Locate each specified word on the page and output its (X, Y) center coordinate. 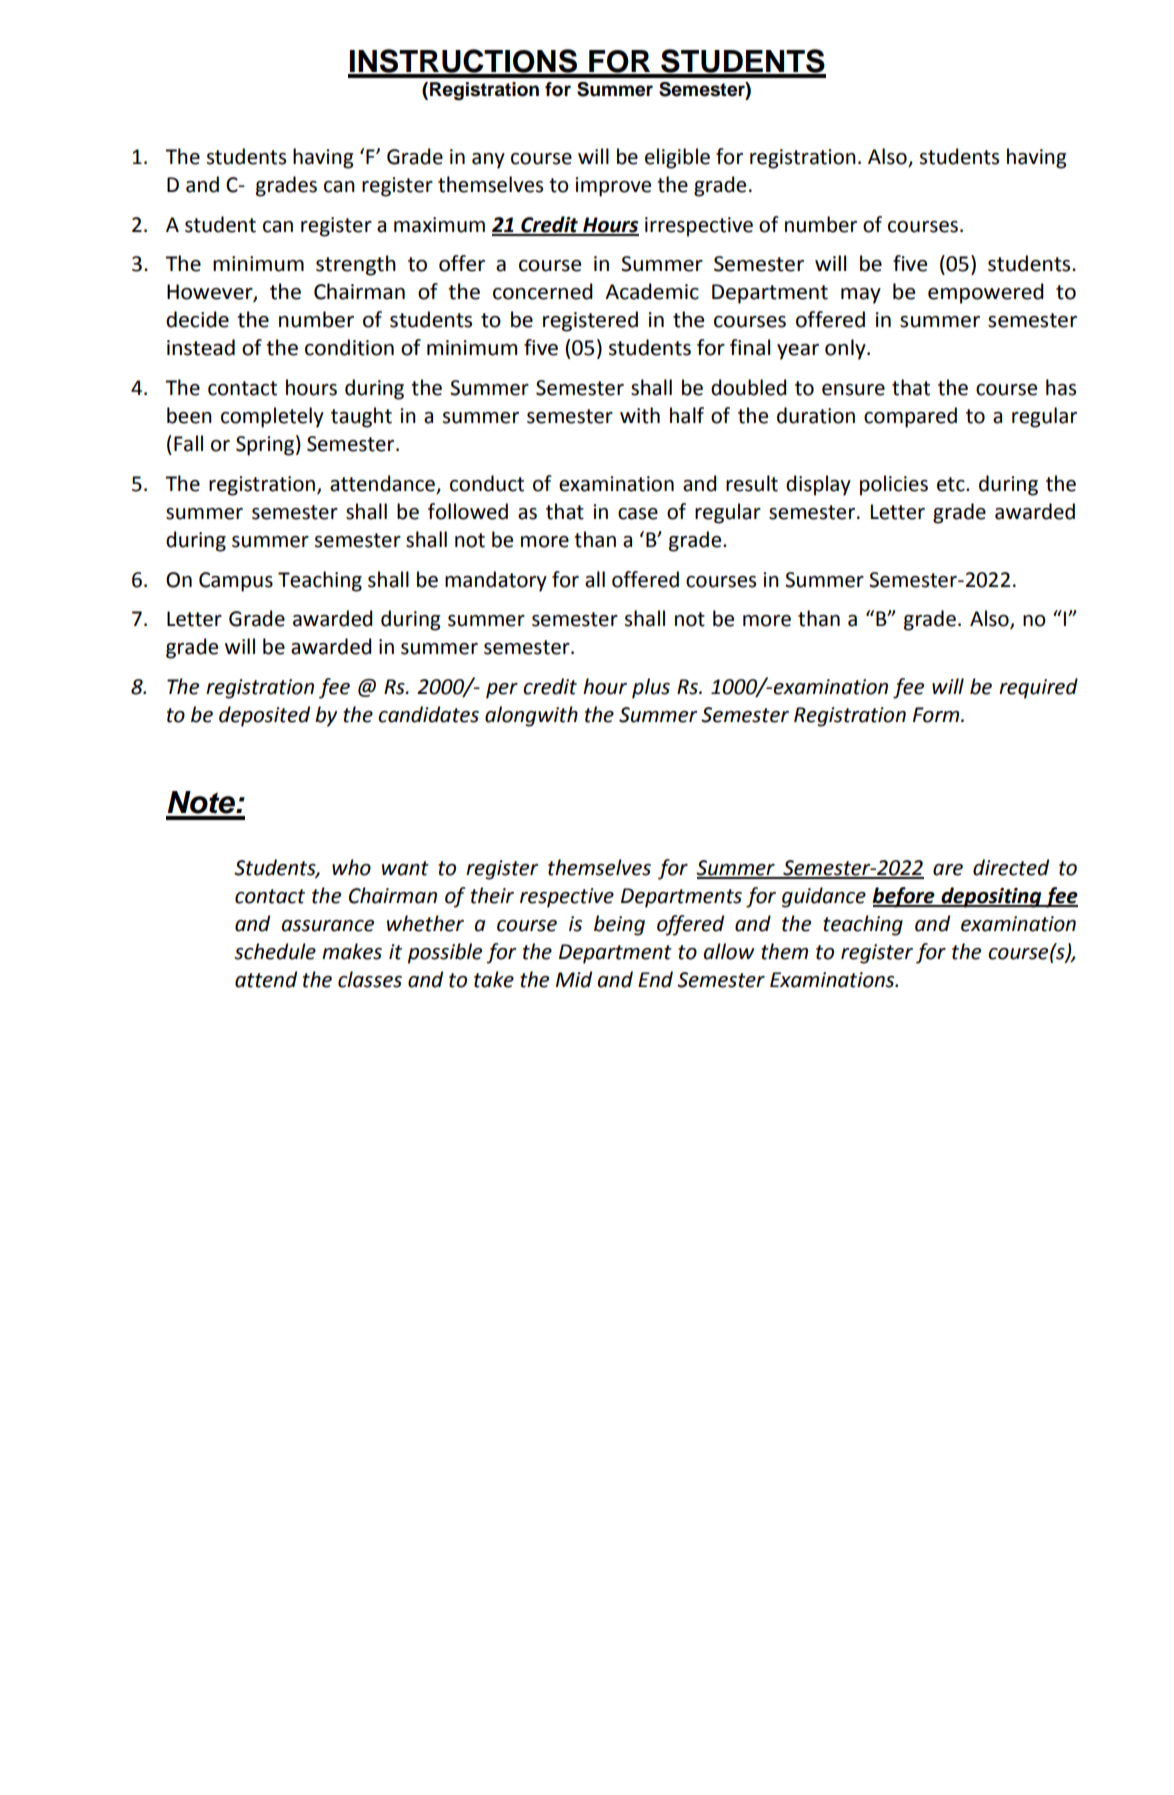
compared (910, 417)
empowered (986, 293)
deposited (264, 716)
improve (613, 187)
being (619, 925)
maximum (439, 225)
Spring (265, 446)
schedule (275, 951)
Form (937, 715)
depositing (991, 897)
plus (651, 688)
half (687, 415)
